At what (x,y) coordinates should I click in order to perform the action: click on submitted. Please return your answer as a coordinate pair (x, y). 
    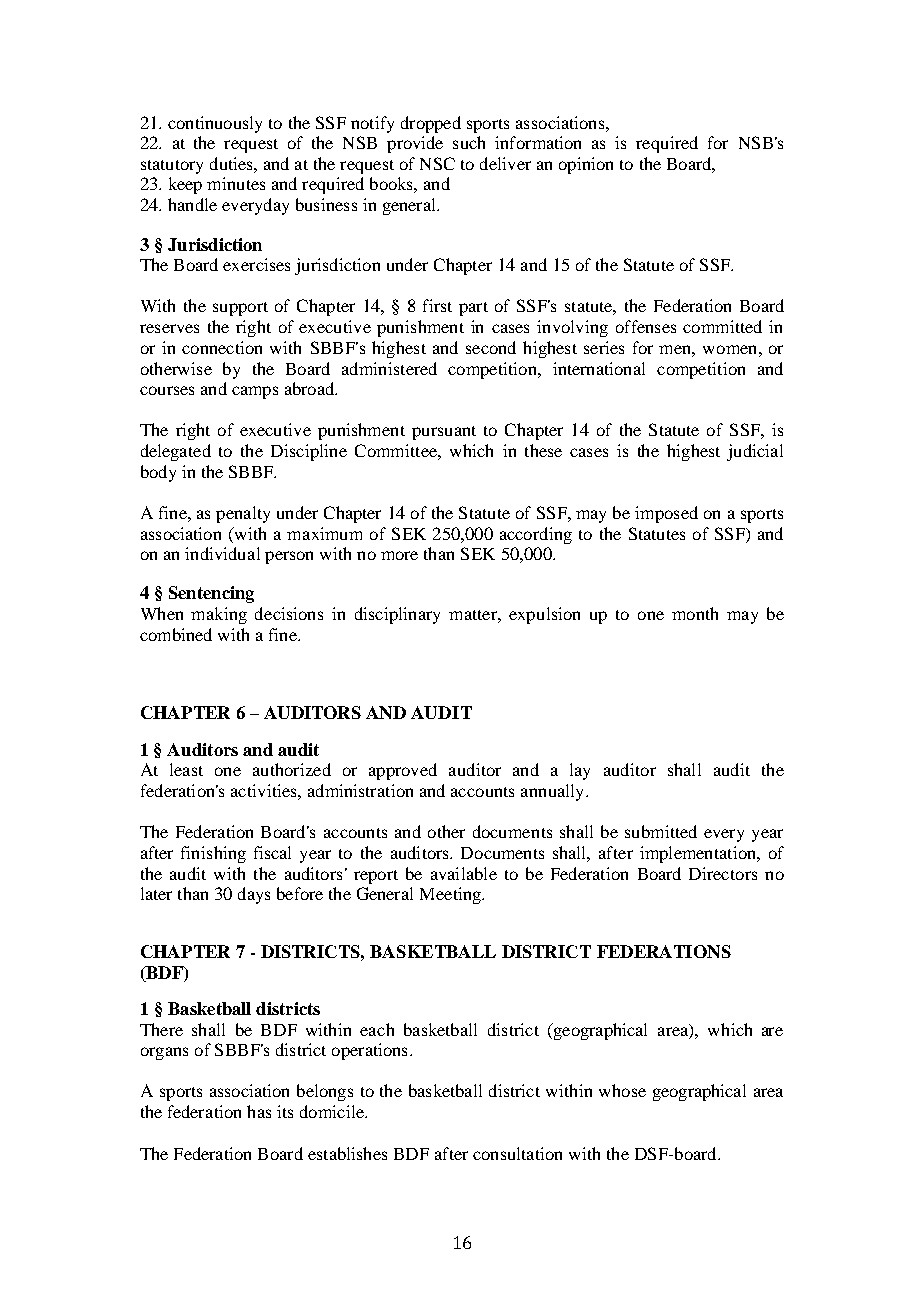
    Looking at the image, I should click on (661, 831).
